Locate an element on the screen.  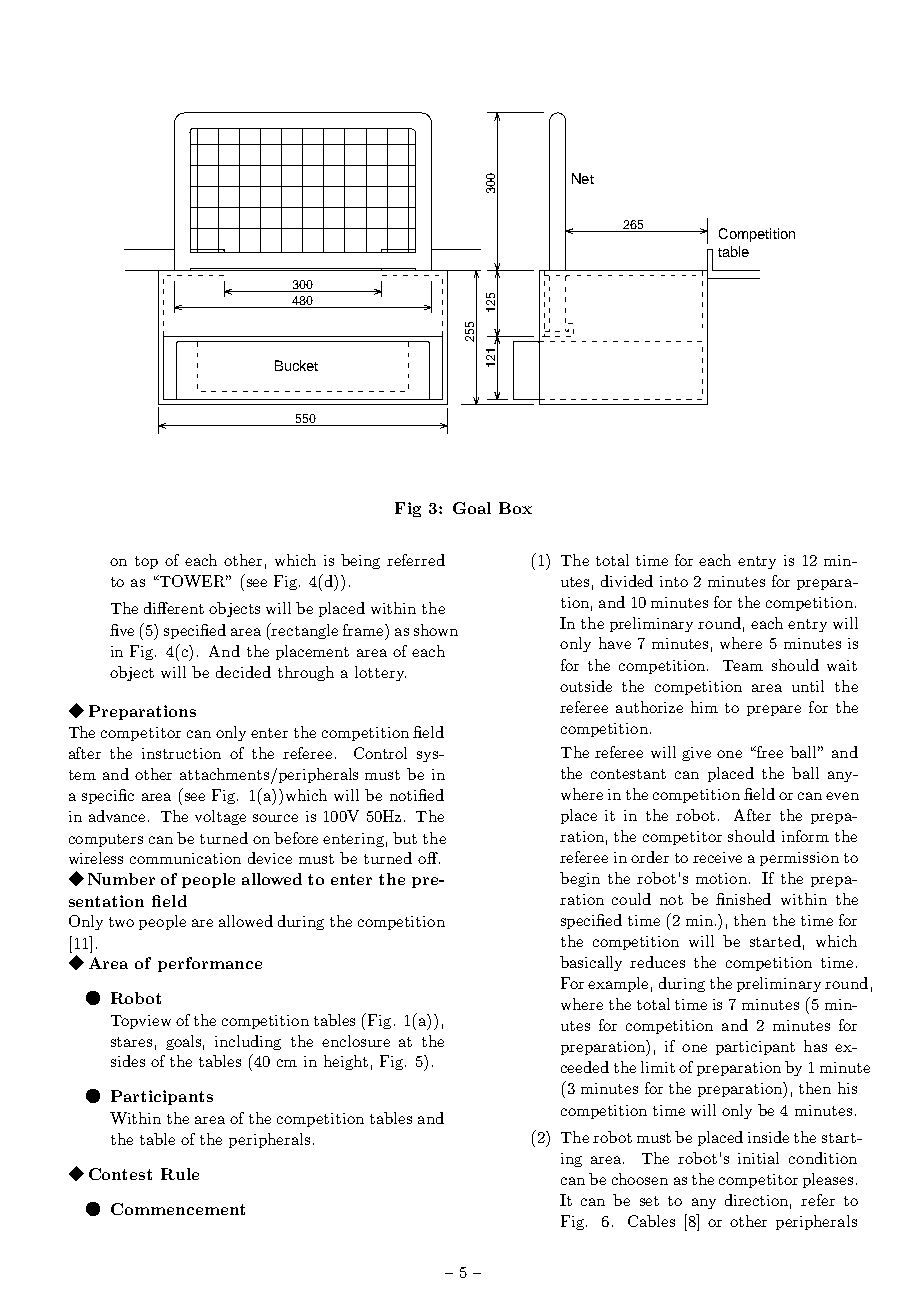
decided is located at coordinates (243, 672).
